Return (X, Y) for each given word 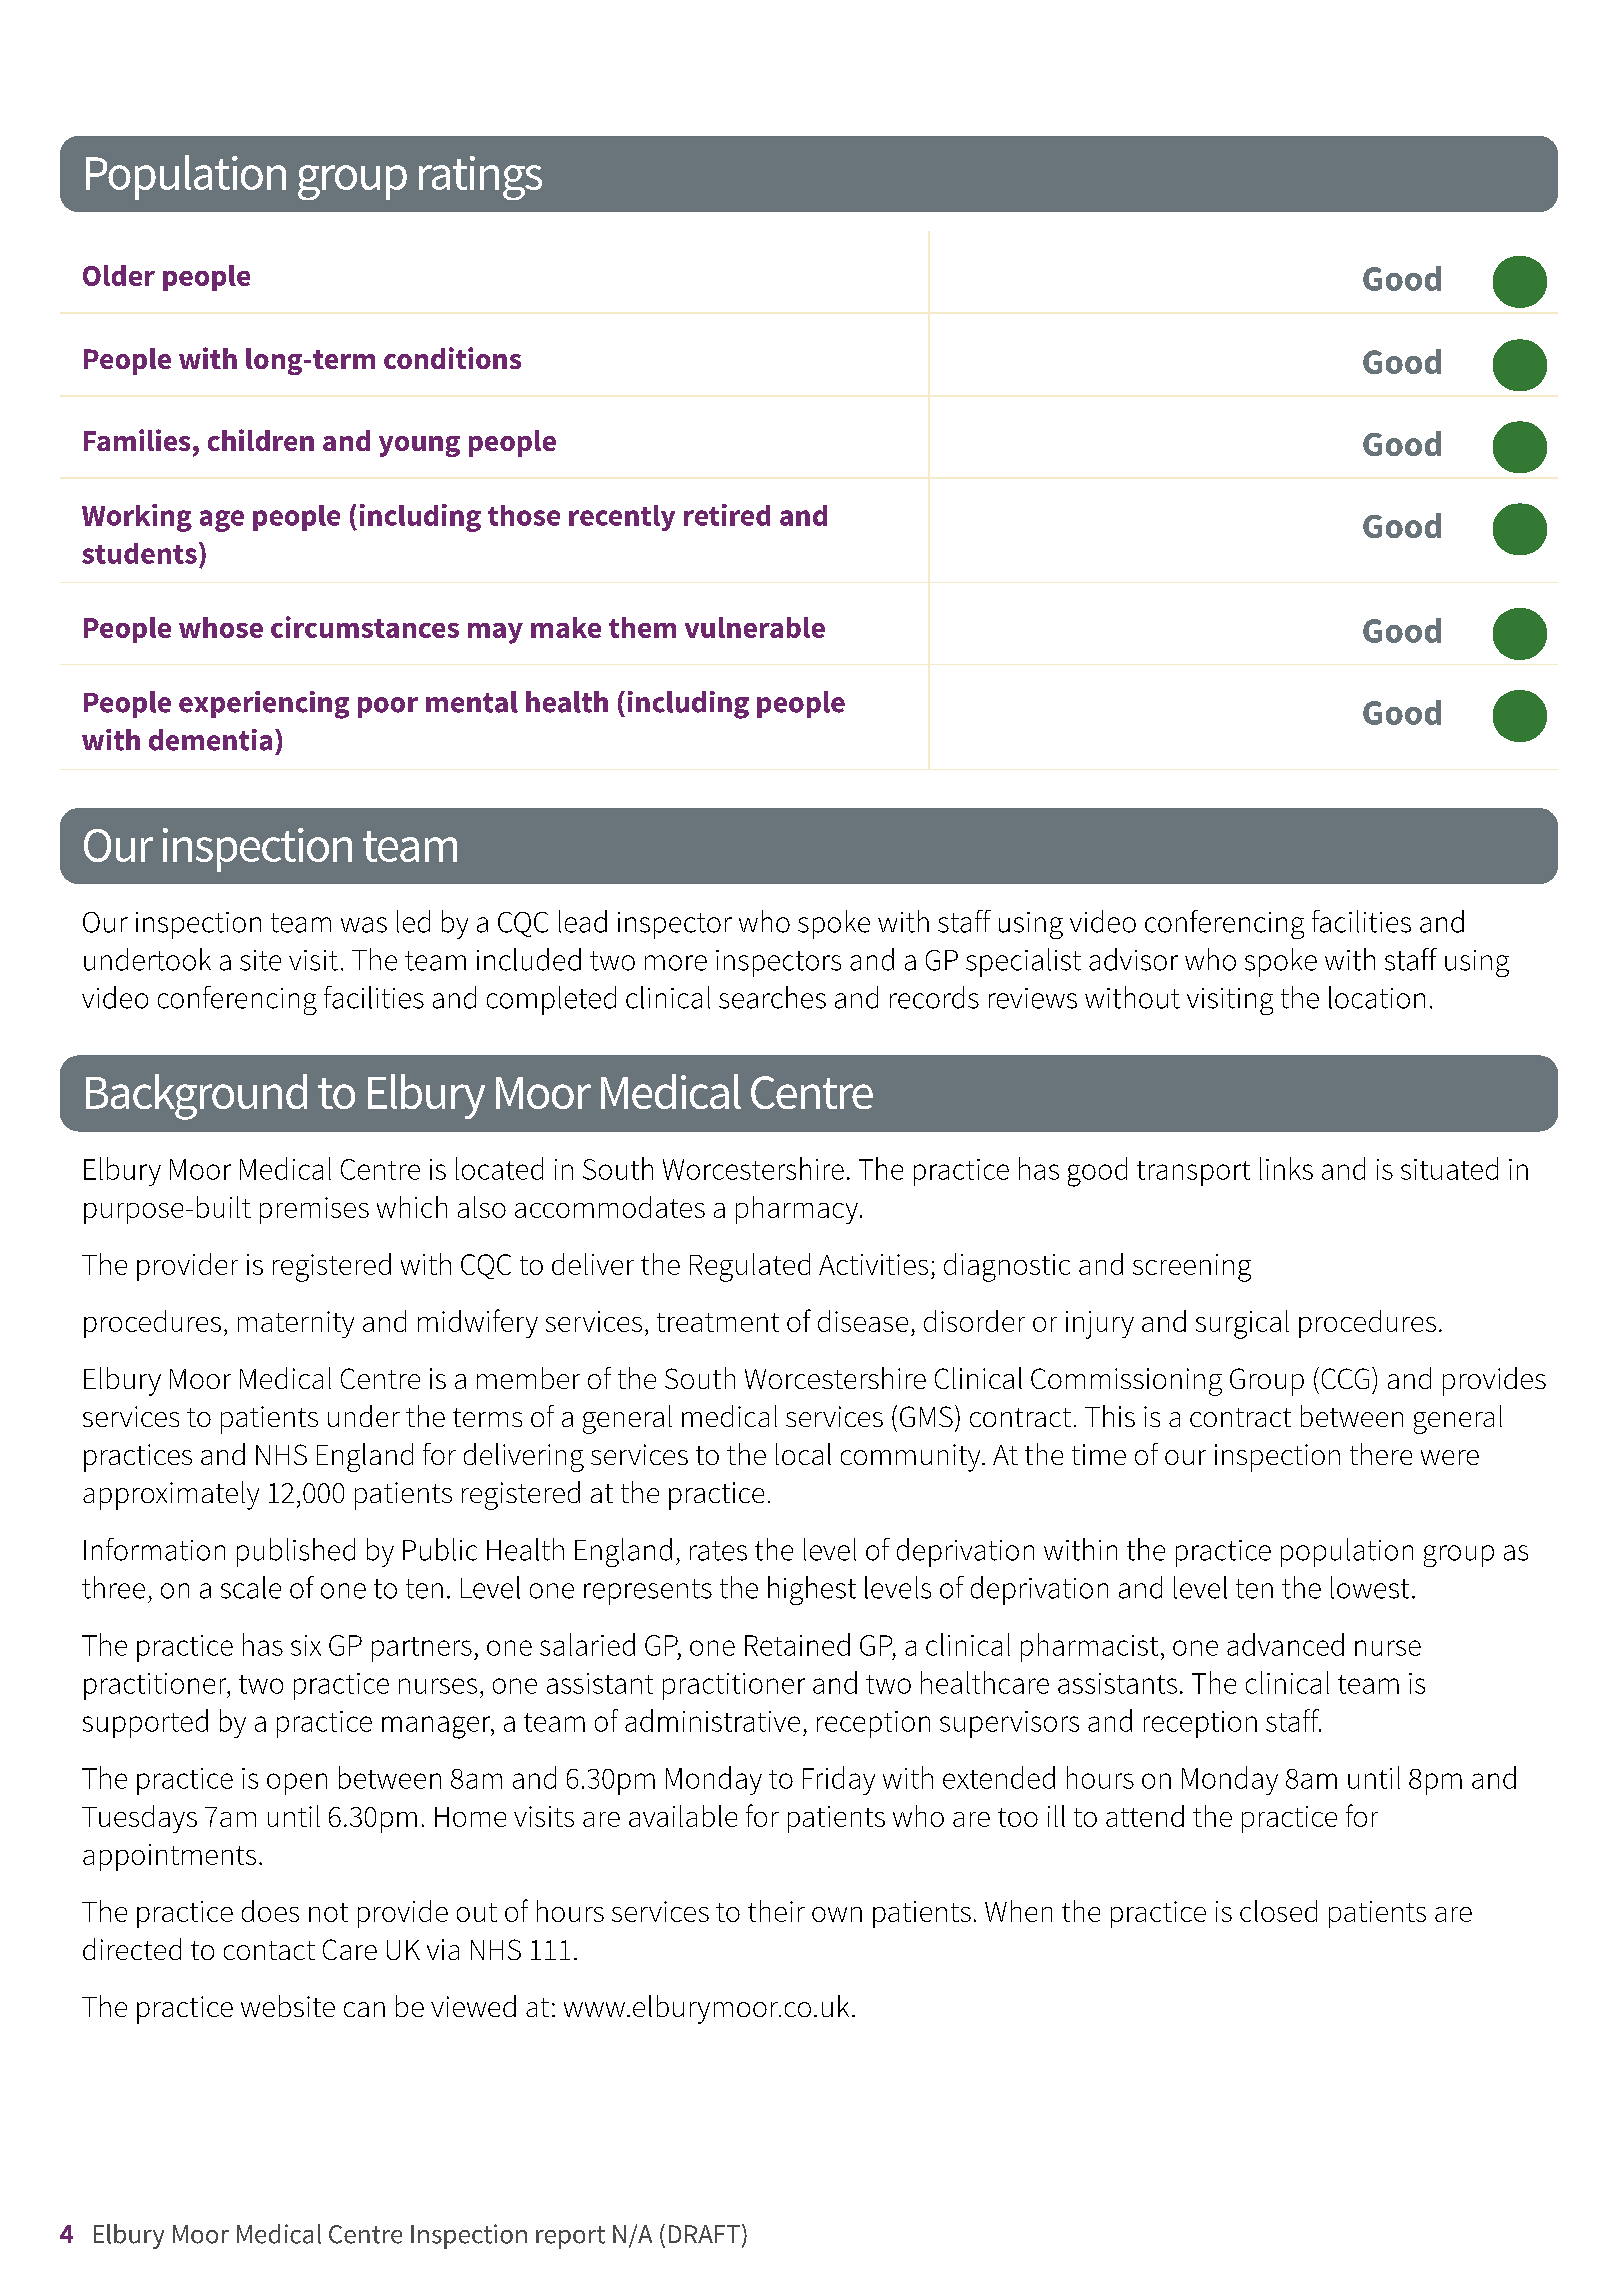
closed (1278, 1911)
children (261, 440)
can (364, 2009)
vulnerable (755, 627)
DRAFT (704, 2234)
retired (727, 515)
